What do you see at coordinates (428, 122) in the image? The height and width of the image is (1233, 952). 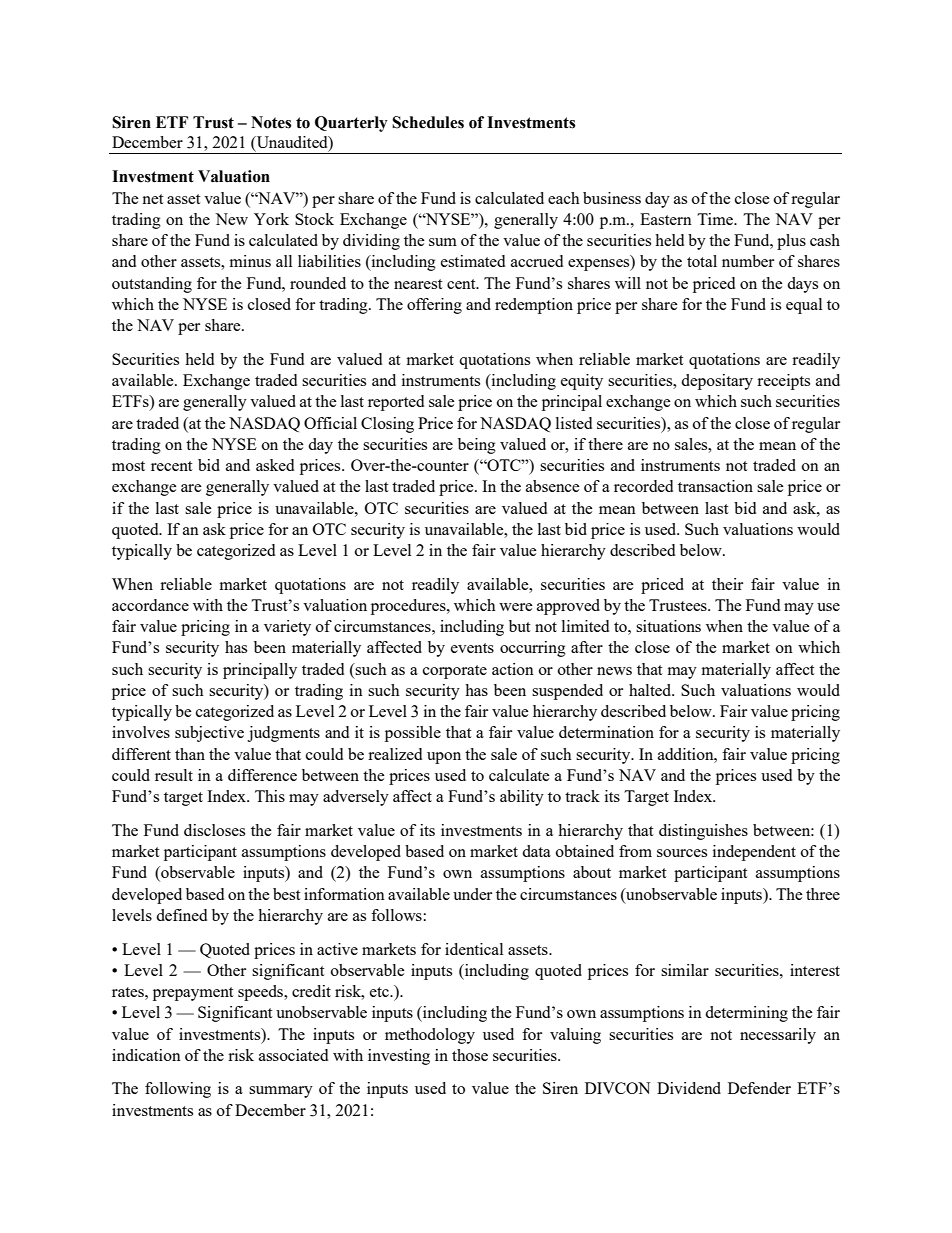 I see `Schedules` at bounding box center [428, 122].
